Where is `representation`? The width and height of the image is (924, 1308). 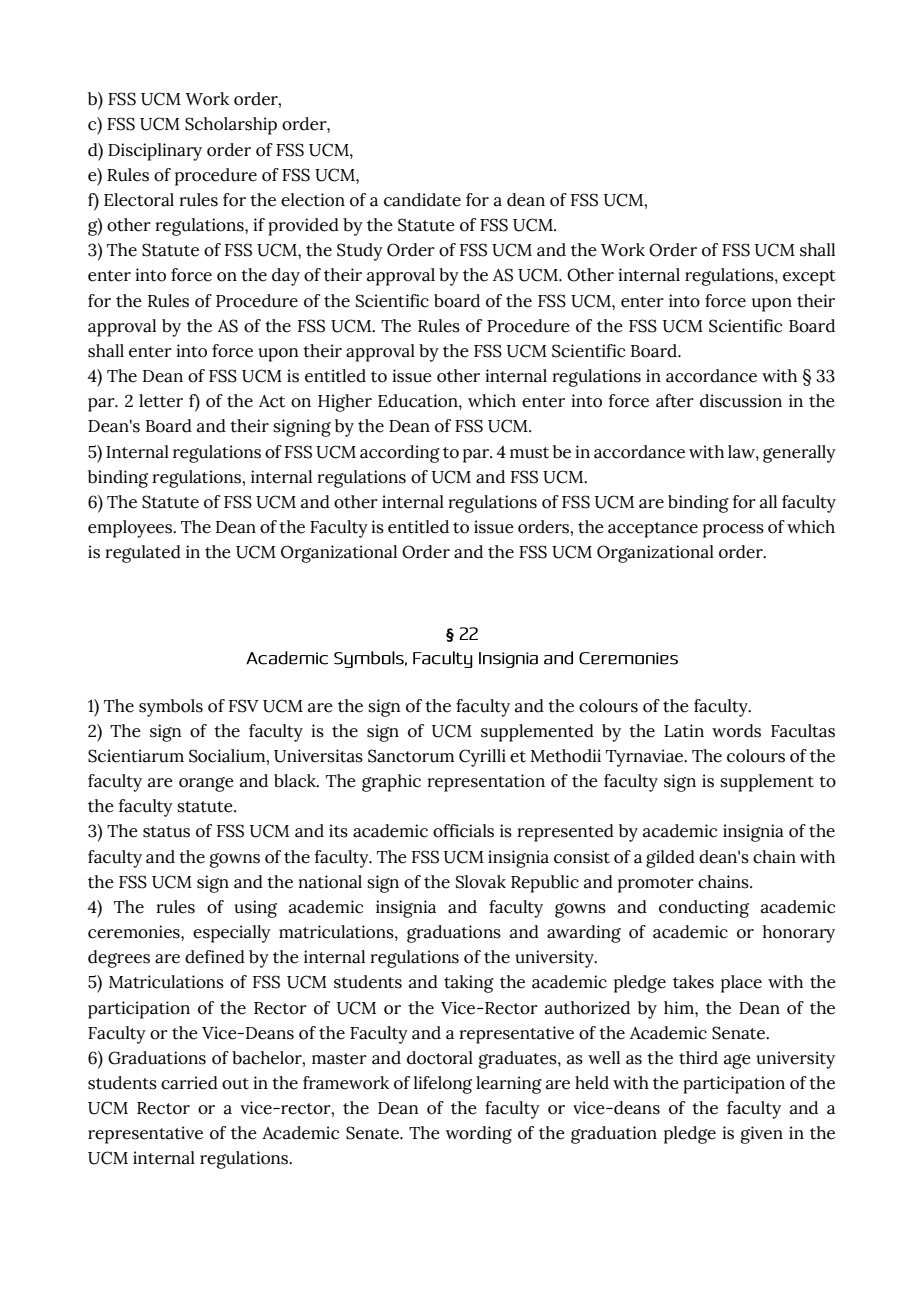 representation is located at coordinates (486, 783).
